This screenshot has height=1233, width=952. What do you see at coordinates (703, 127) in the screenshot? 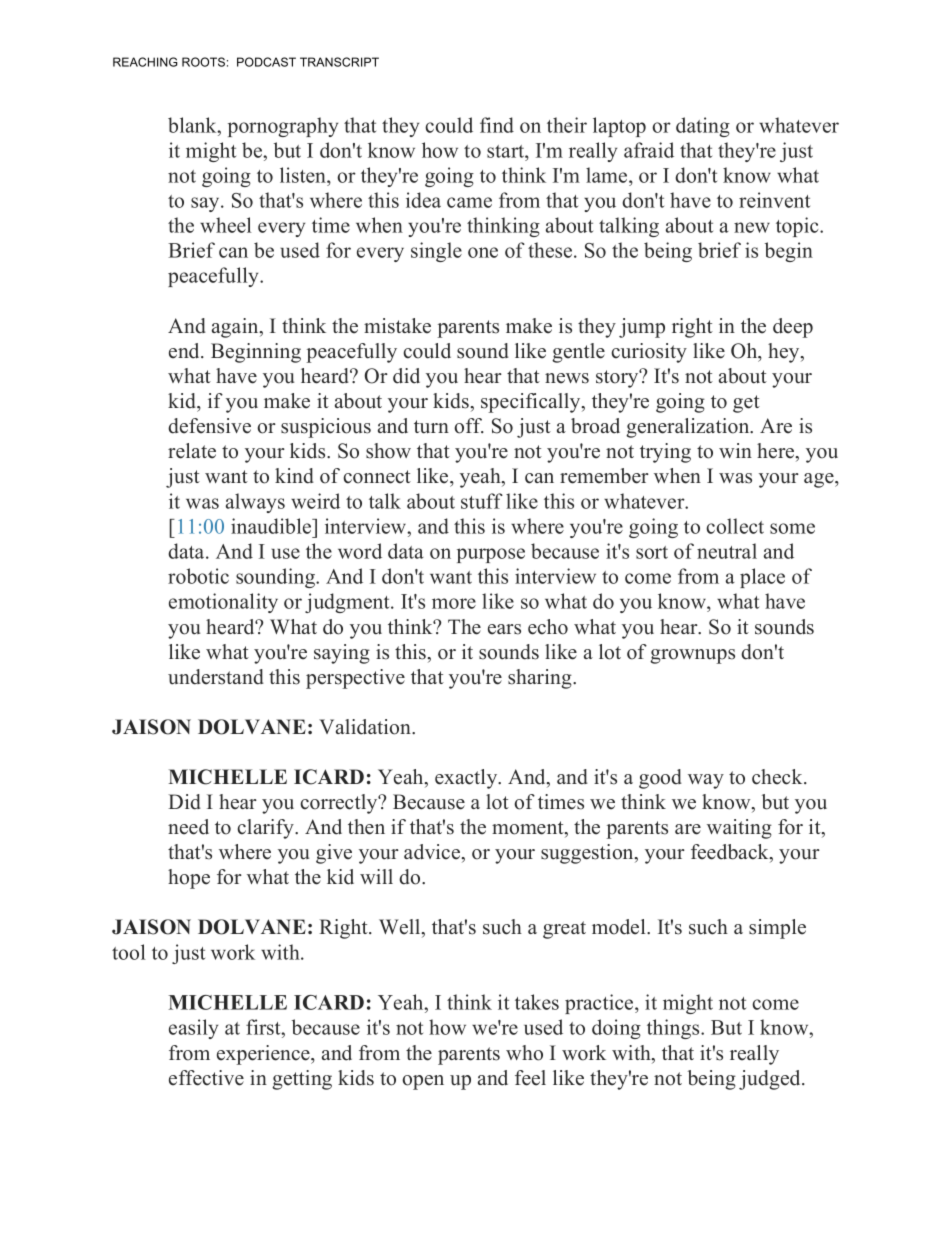
I see `dating` at bounding box center [703, 127].
